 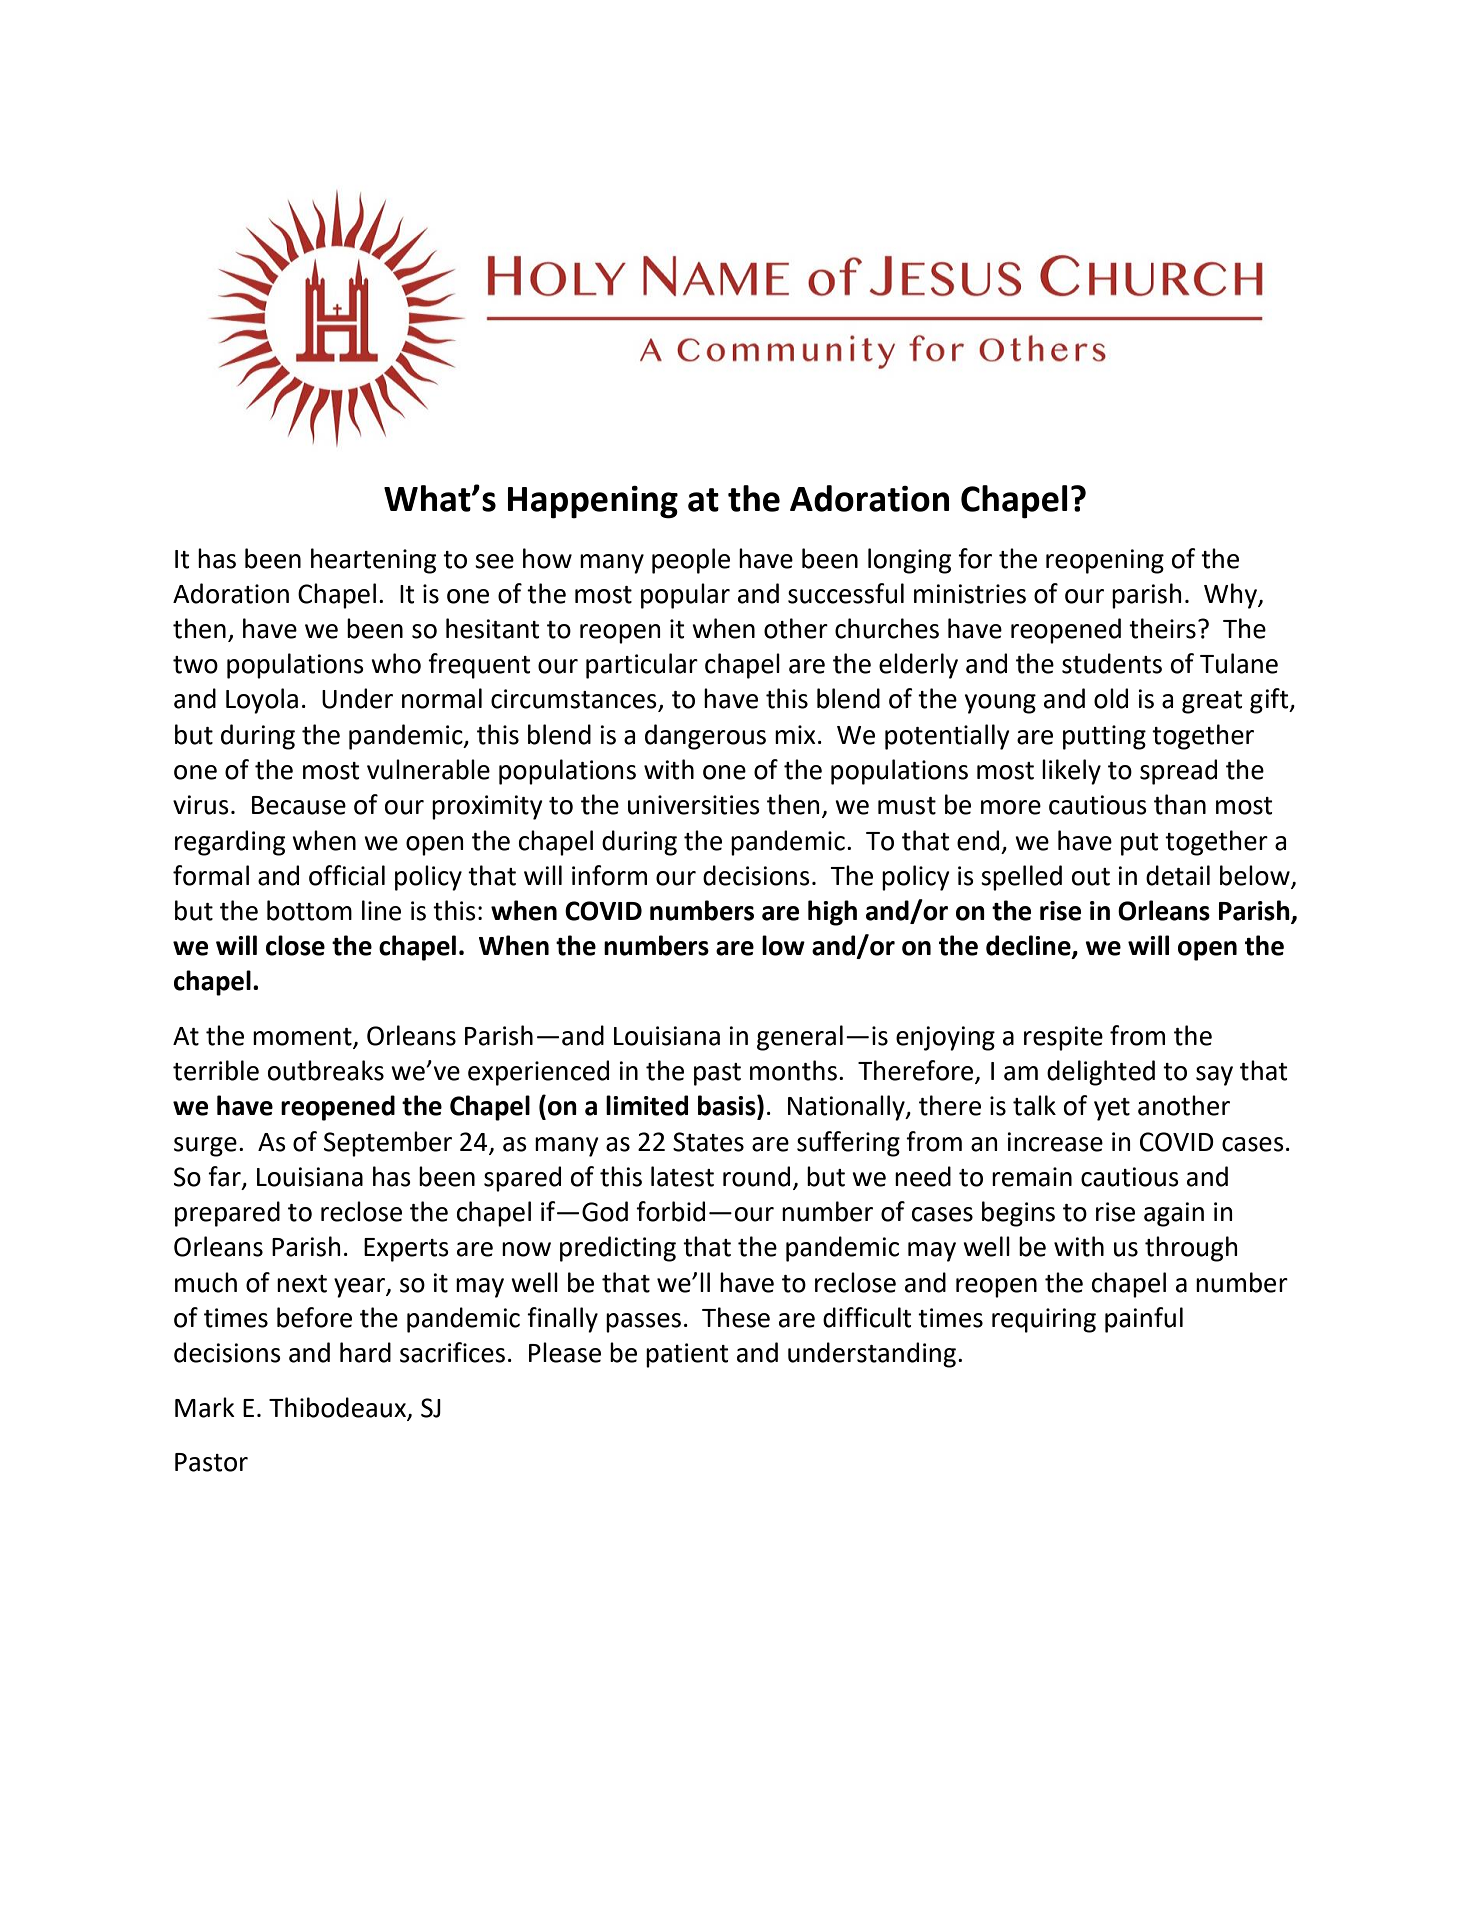 I want to click on round, so click(x=756, y=1176).
